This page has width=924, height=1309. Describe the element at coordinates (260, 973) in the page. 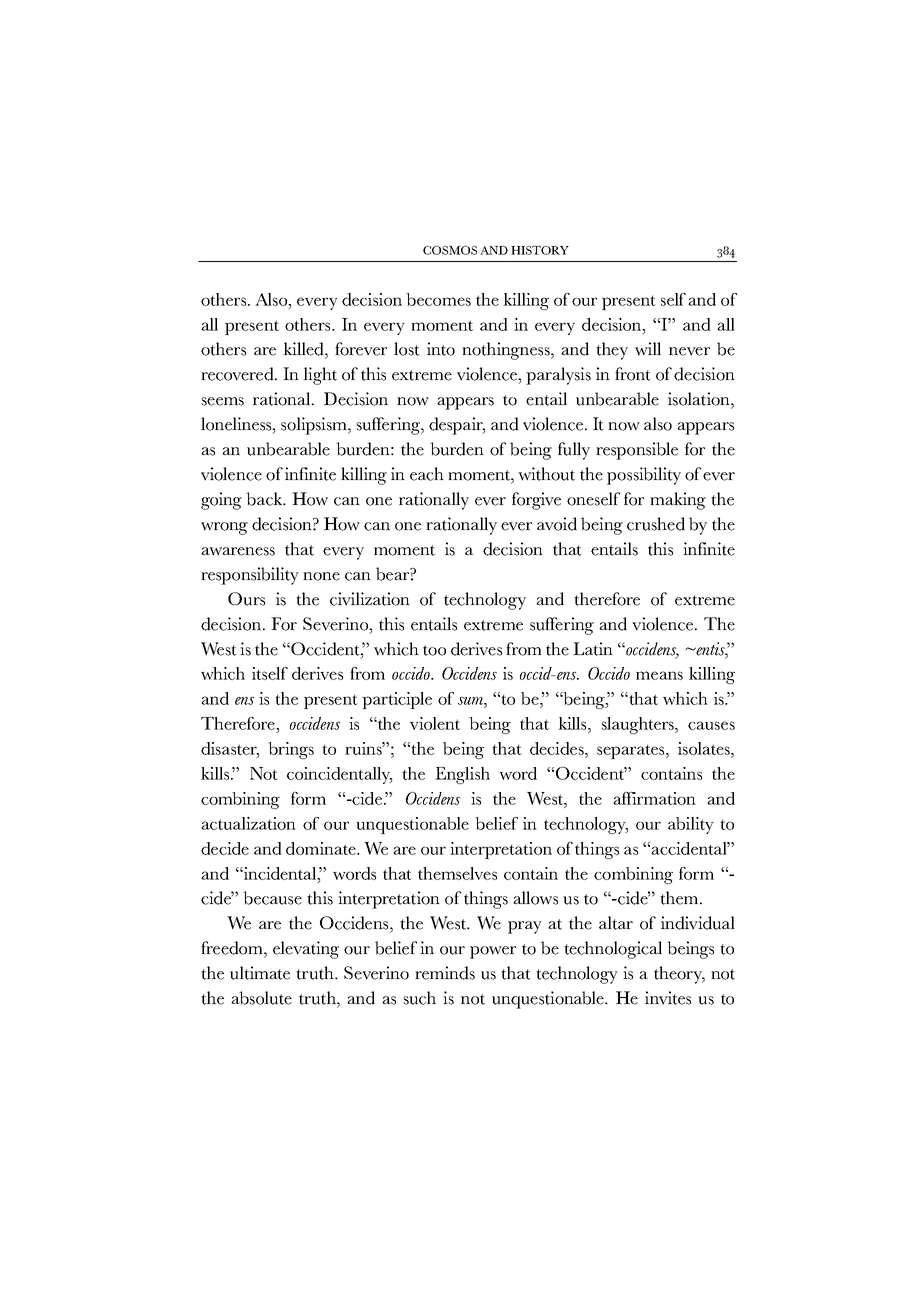

I see `ultimate` at that location.
